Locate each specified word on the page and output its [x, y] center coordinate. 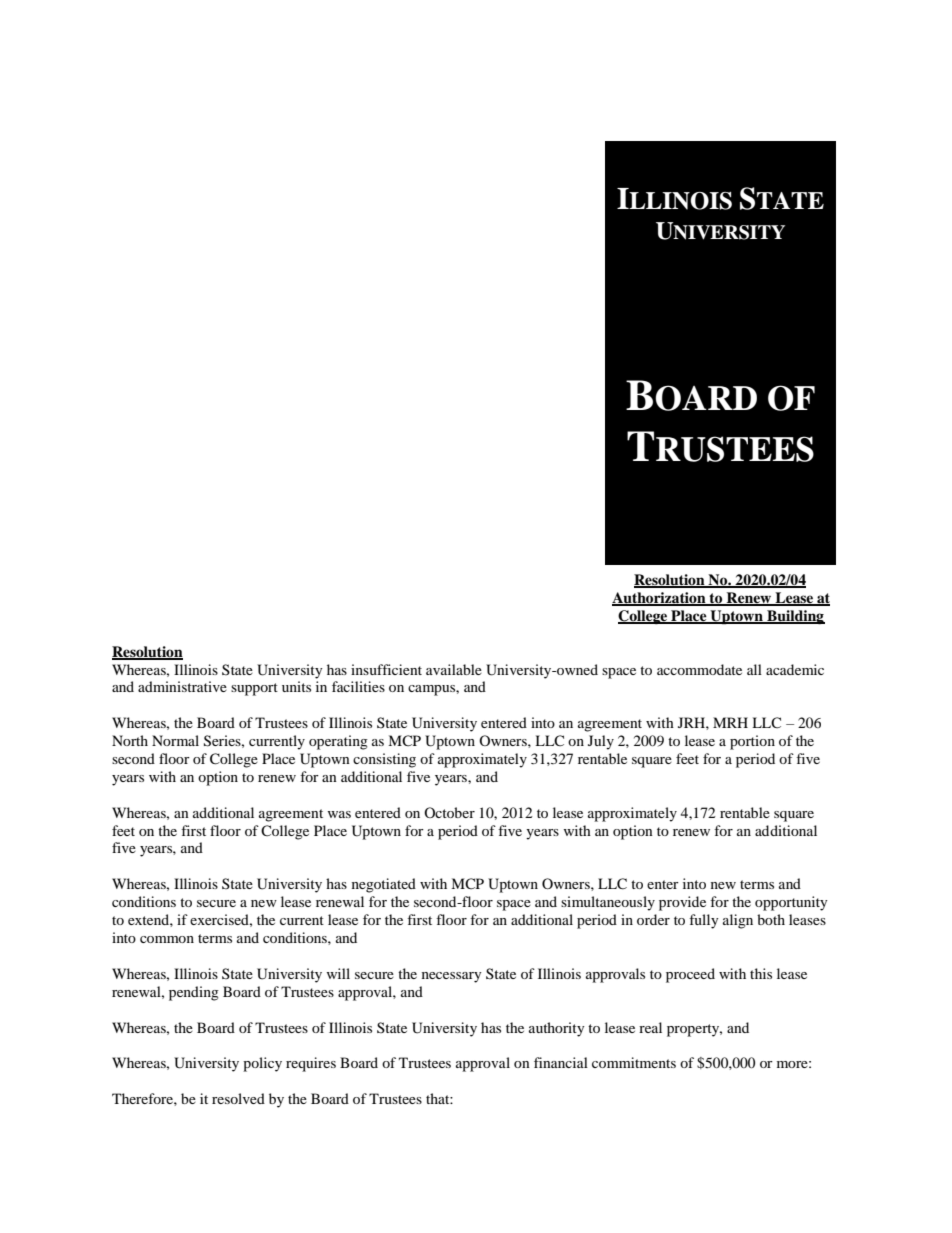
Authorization [660, 599]
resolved [238, 1098]
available [454, 669]
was [339, 814]
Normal [175, 740]
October [449, 812]
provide [682, 903]
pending [194, 993]
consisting [384, 760]
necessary [452, 977]
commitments [634, 1062]
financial [561, 1062]
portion [752, 742]
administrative [182, 686]
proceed [690, 975]
